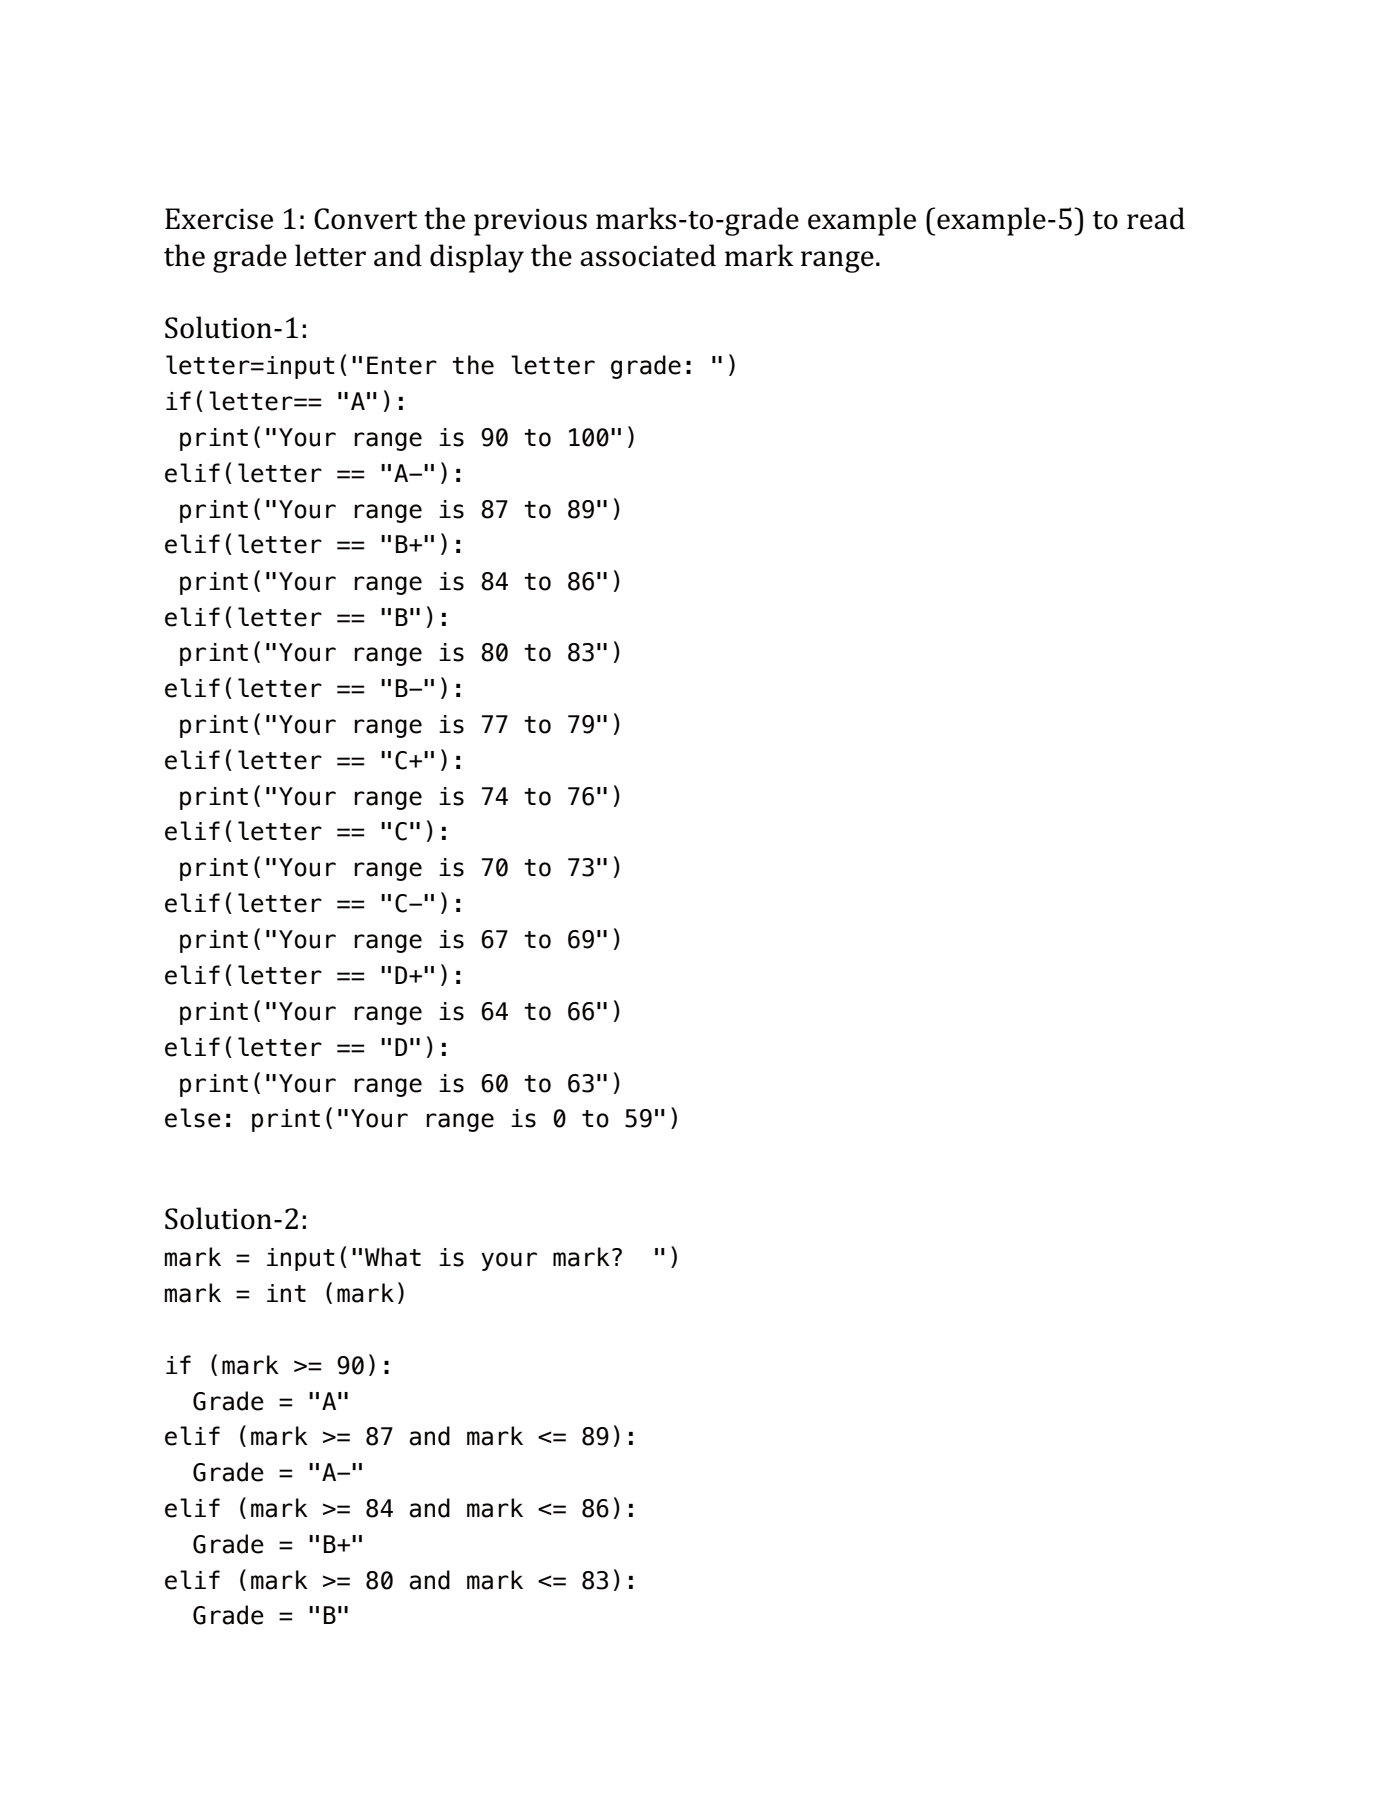 Image resolution: width=1393 pixels, height=1803 pixels. What do you see at coordinates (1156, 218) in the screenshot?
I see `read` at bounding box center [1156, 218].
